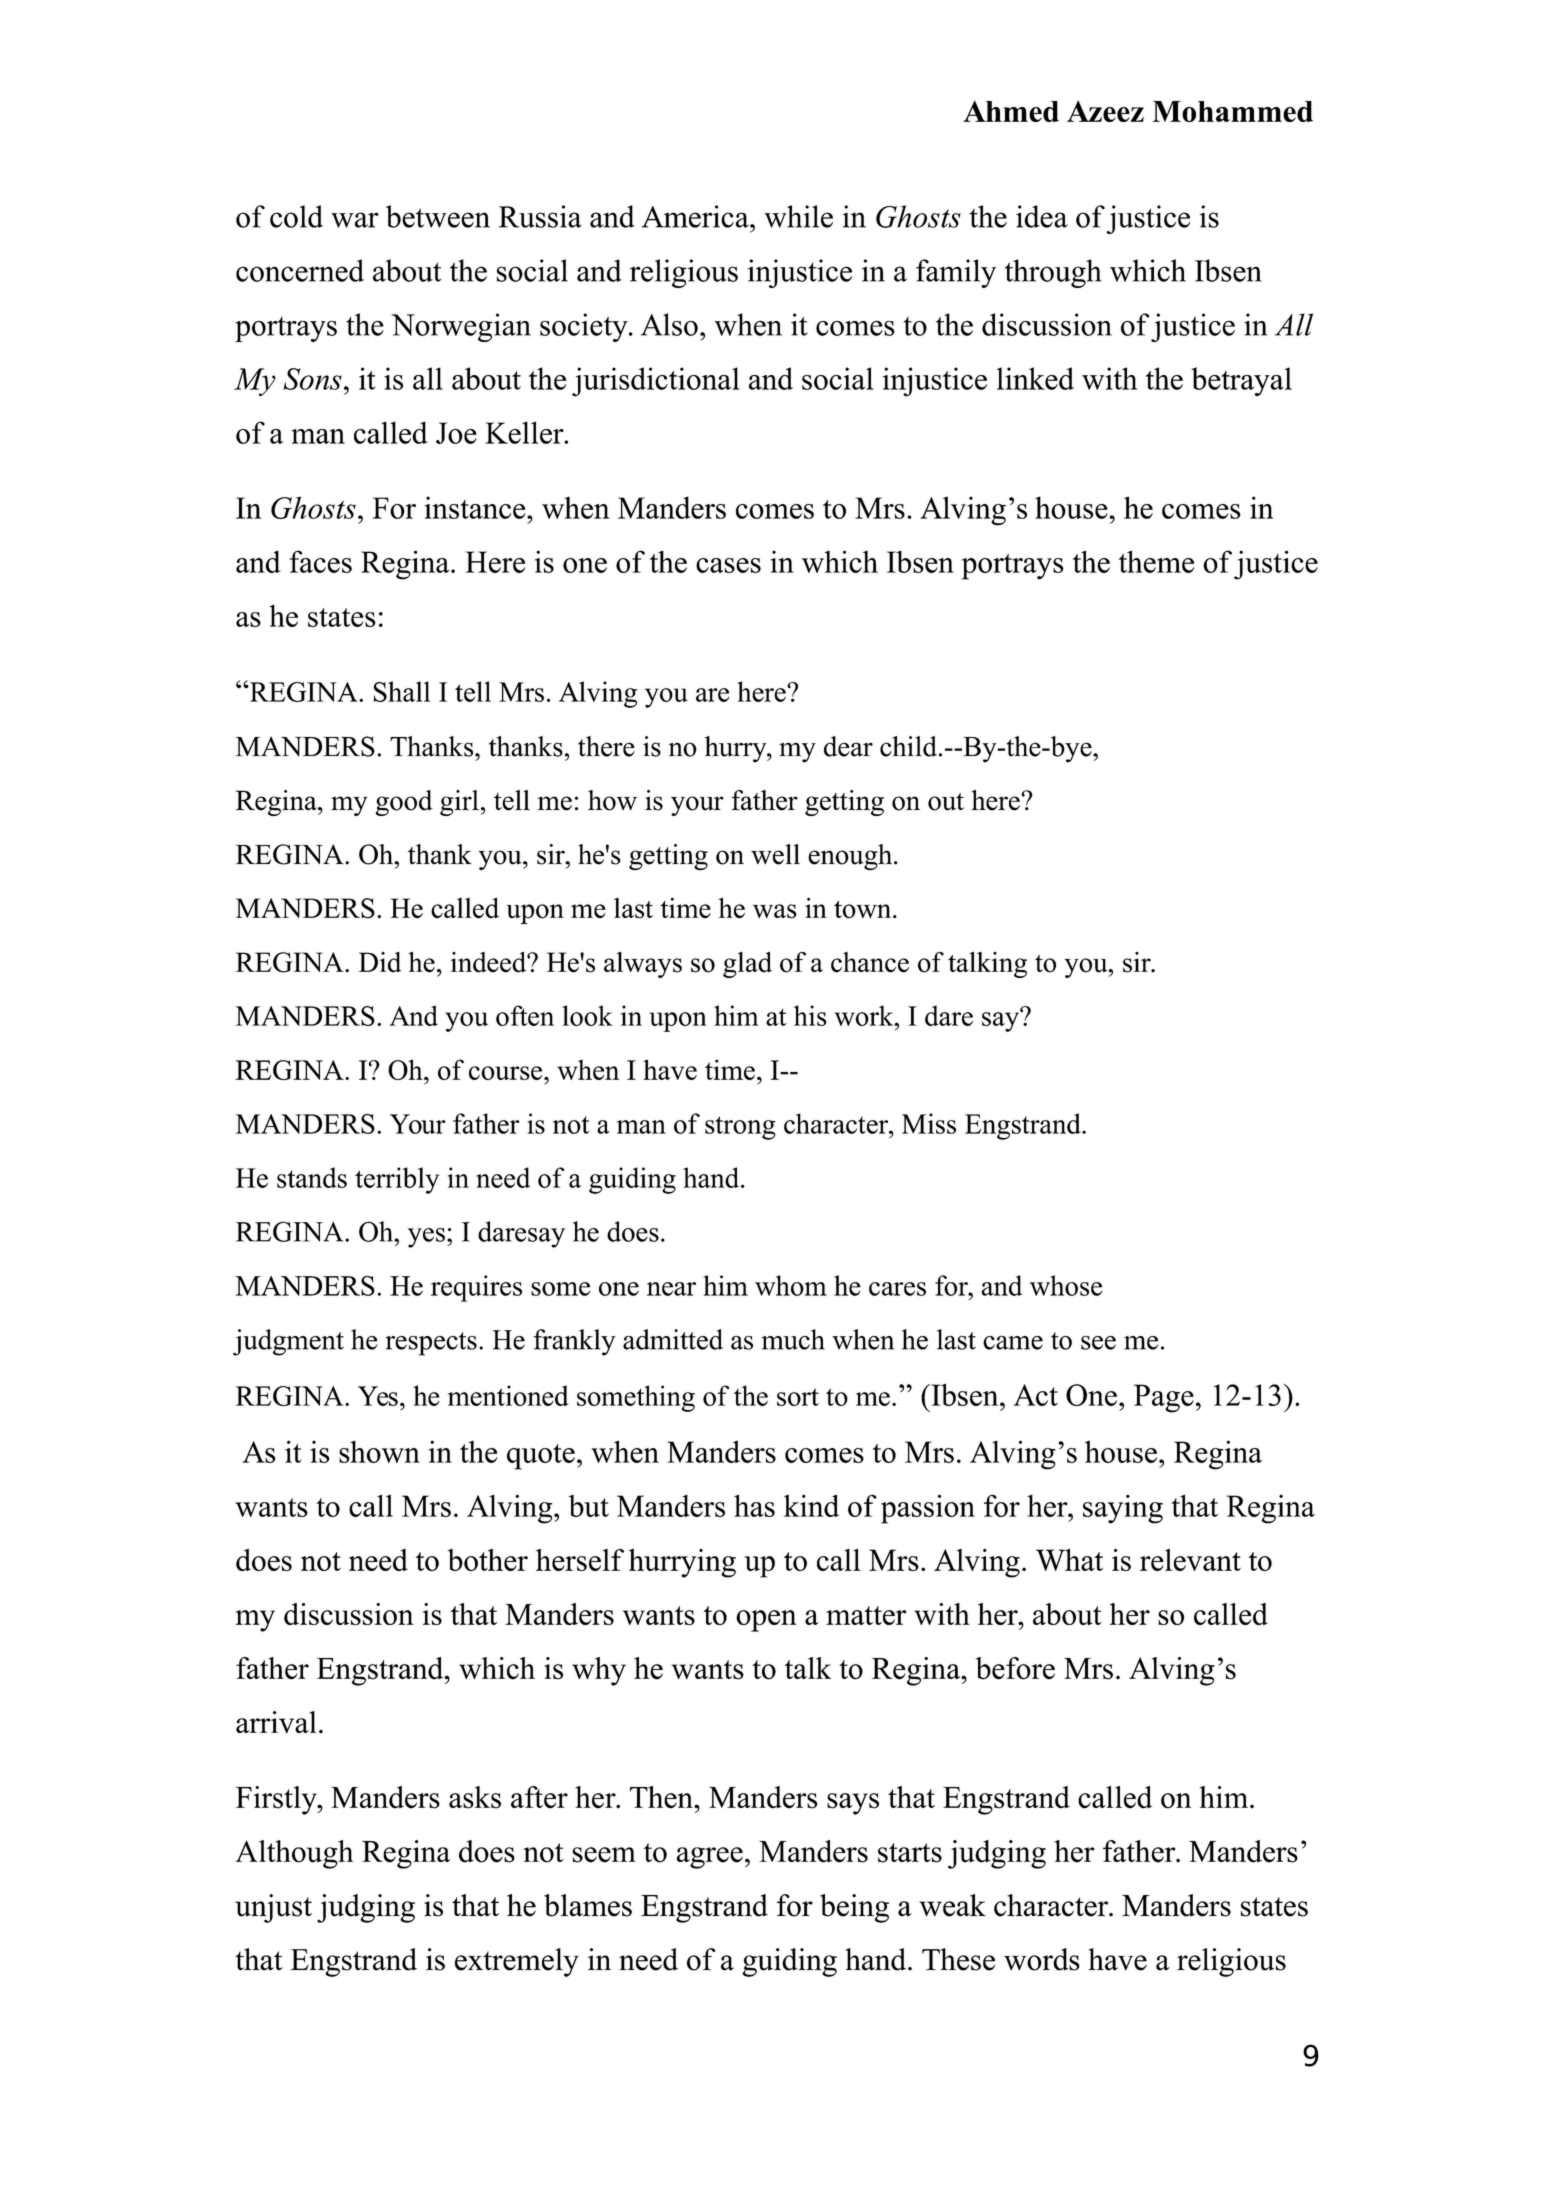 The image size is (1554, 2199). I want to click on bother, so click(487, 1560).
